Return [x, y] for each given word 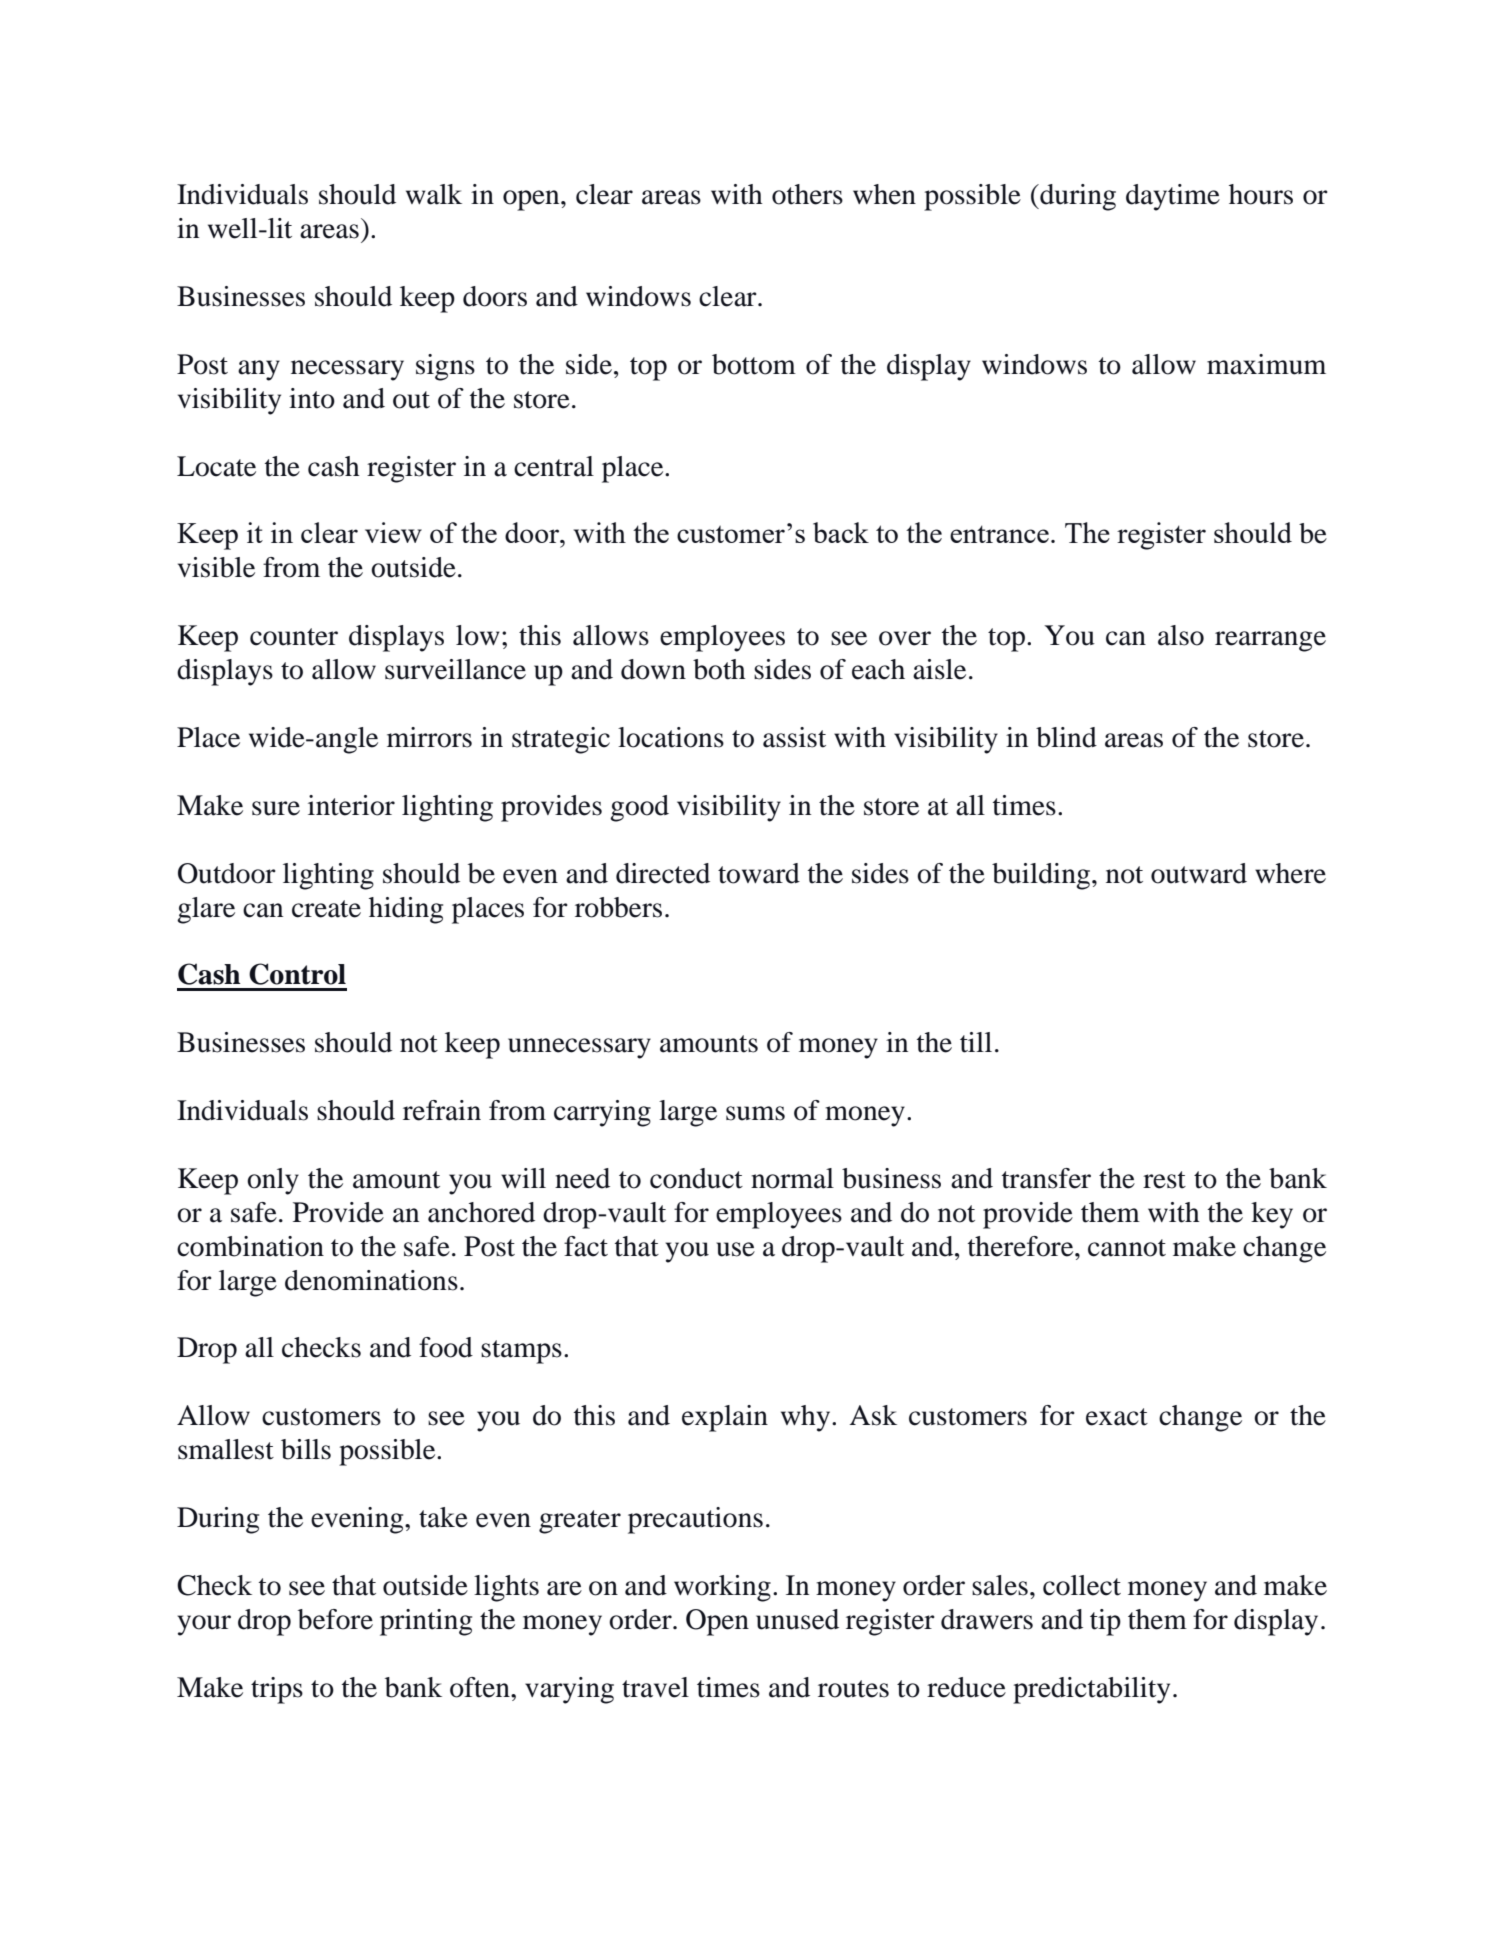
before [335, 1619]
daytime [1173, 197]
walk [434, 194]
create [326, 909]
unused [797, 1619]
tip [1105, 1622]
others [807, 194]
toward [759, 873]
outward [1199, 873]
